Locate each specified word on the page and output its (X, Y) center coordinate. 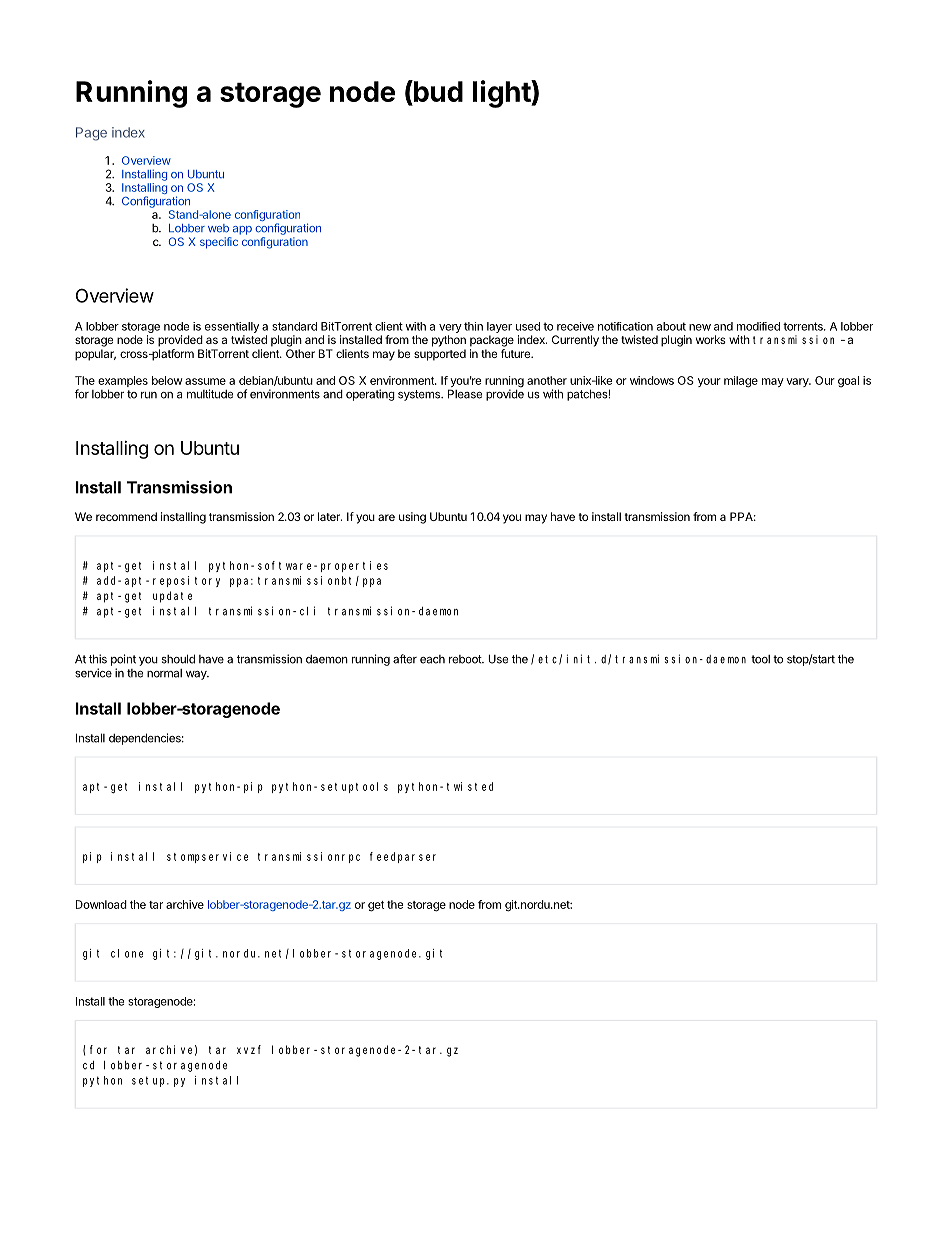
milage (741, 382)
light (502, 94)
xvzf (249, 1049)
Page (91, 134)
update (172, 597)
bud (437, 92)
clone (127, 953)
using (412, 518)
